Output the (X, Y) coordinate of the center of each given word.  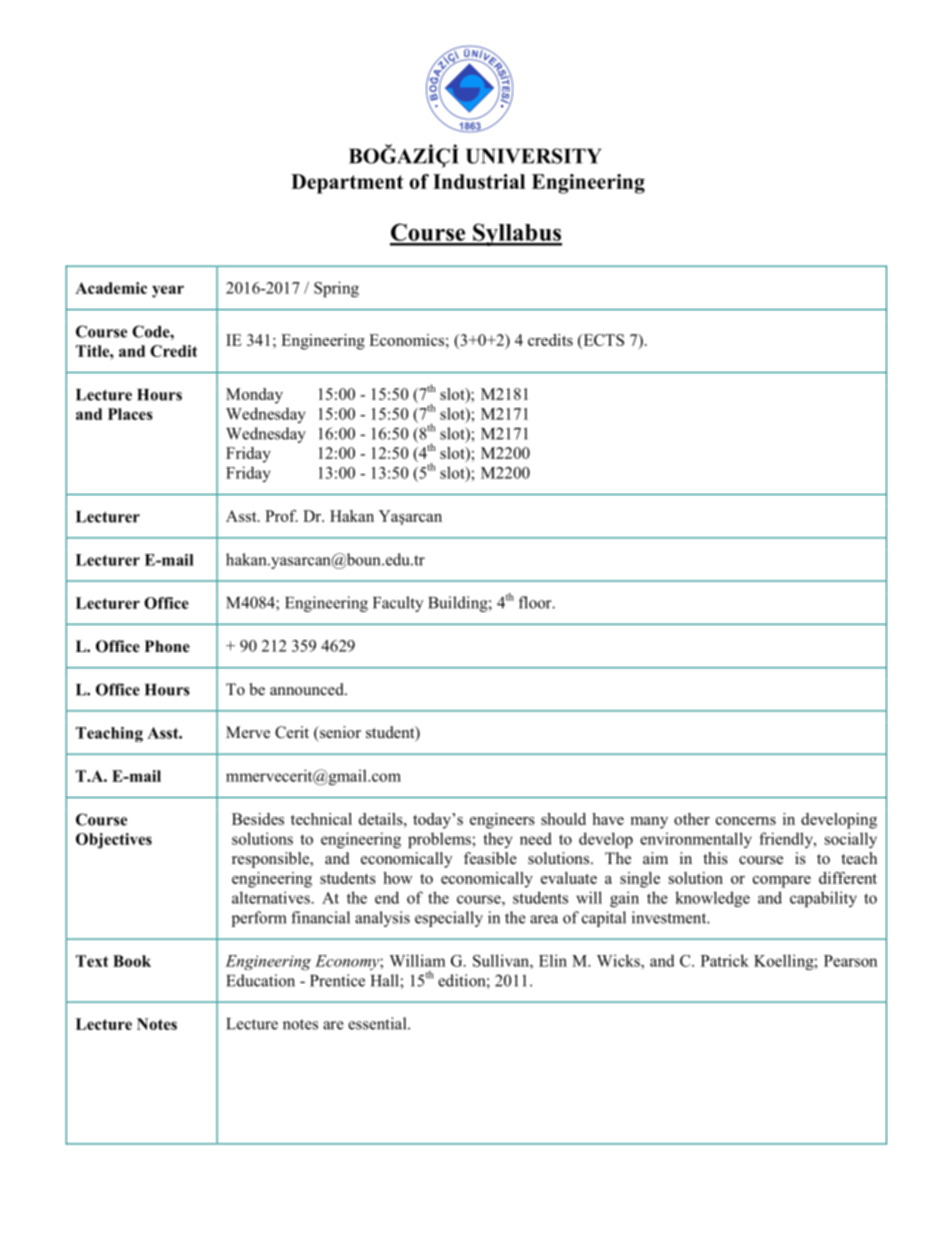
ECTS (602, 341)
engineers (502, 821)
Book (132, 961)
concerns (746, 821)
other (692, 819)
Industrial (479, 181)
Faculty (398, 604)
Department (347, 184)
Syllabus (516, 234)
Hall (386, 980)
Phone (167, 646)
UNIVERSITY (534, 156)
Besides (258, 819)
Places (130, 414)
